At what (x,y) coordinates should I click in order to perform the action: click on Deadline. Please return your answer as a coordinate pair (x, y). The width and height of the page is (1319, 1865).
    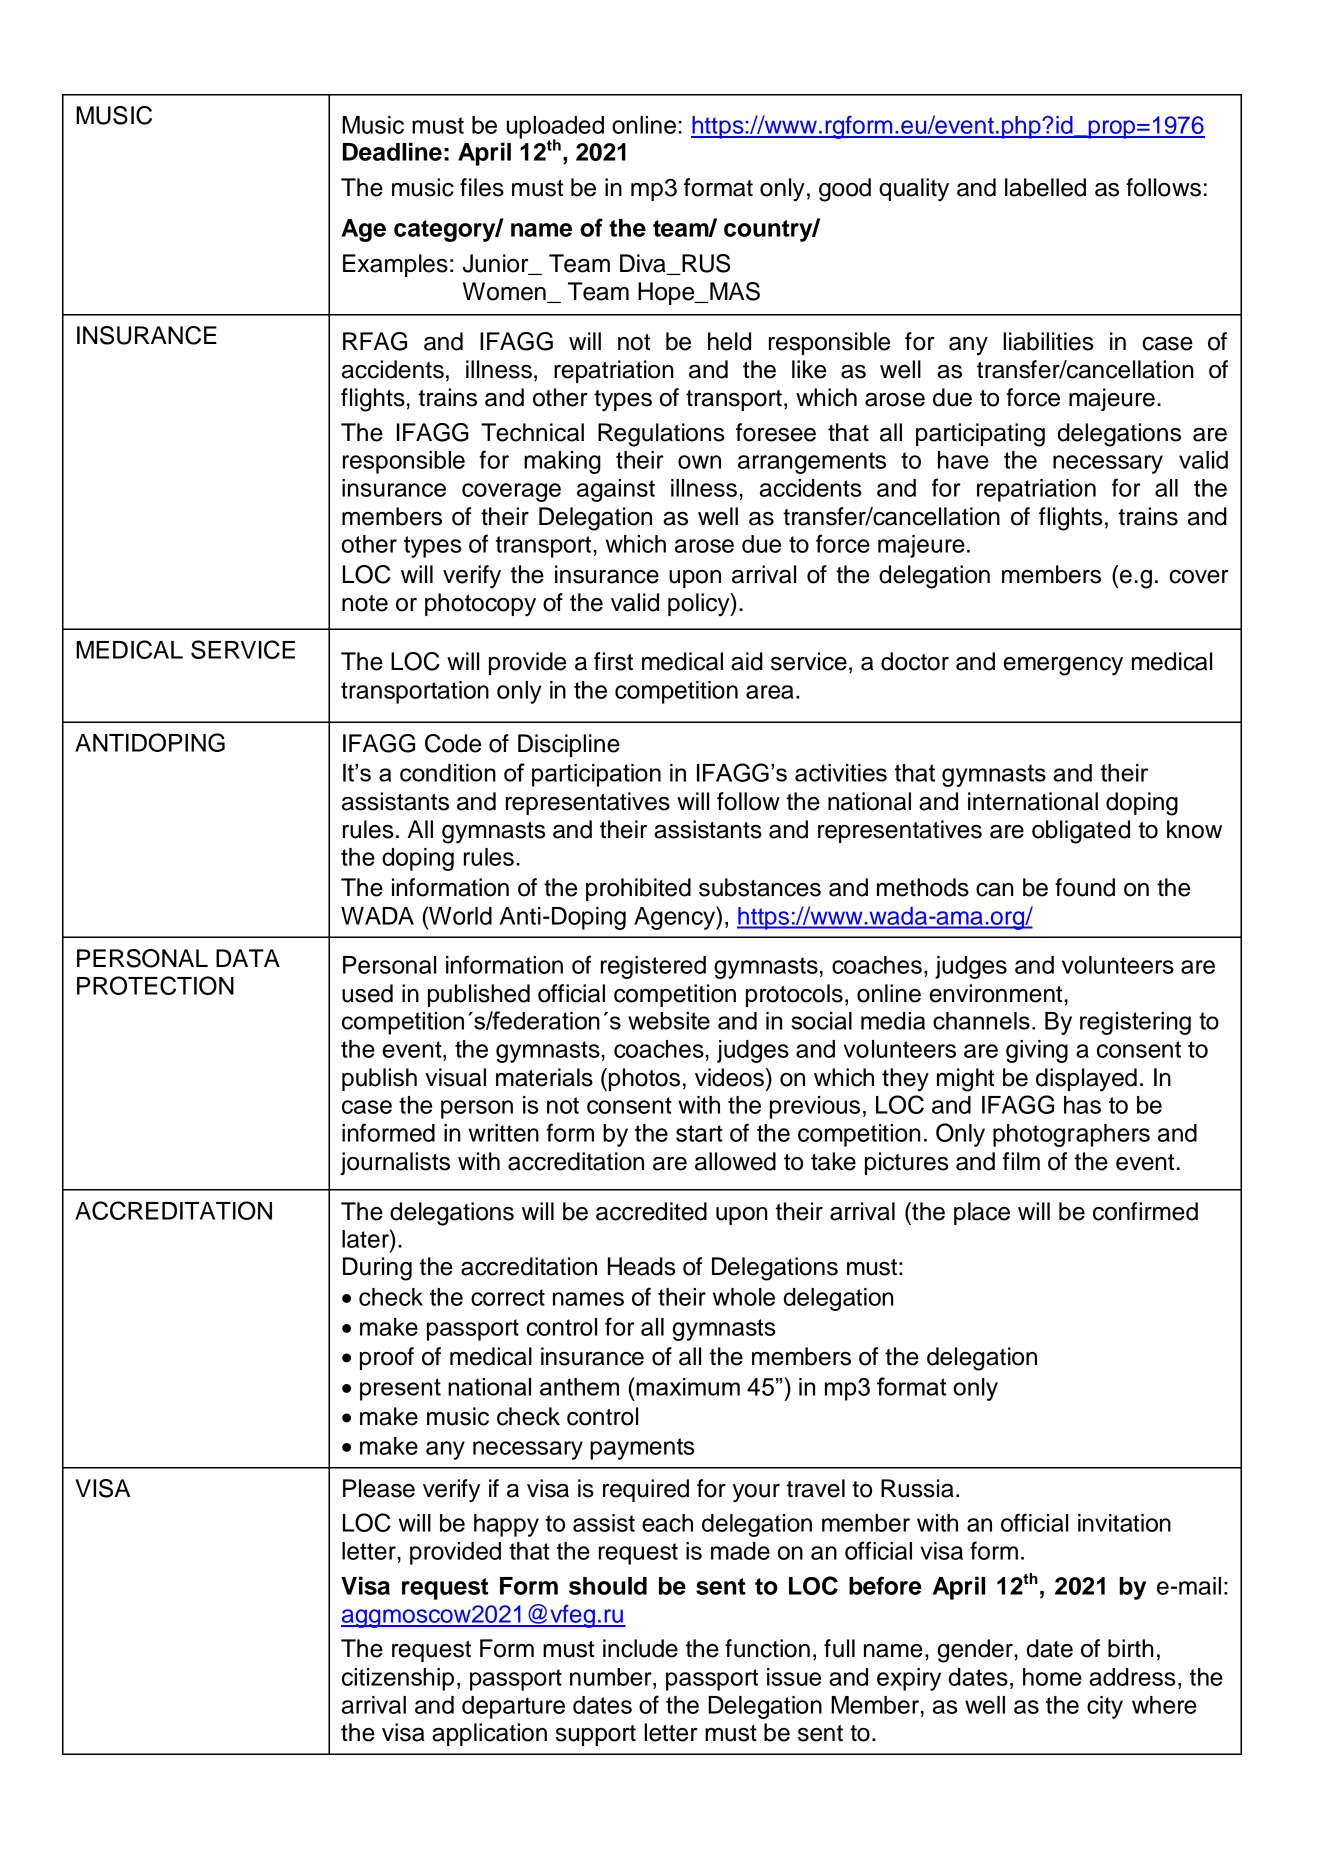
    Looking at the image, I should click on (392, 151).
